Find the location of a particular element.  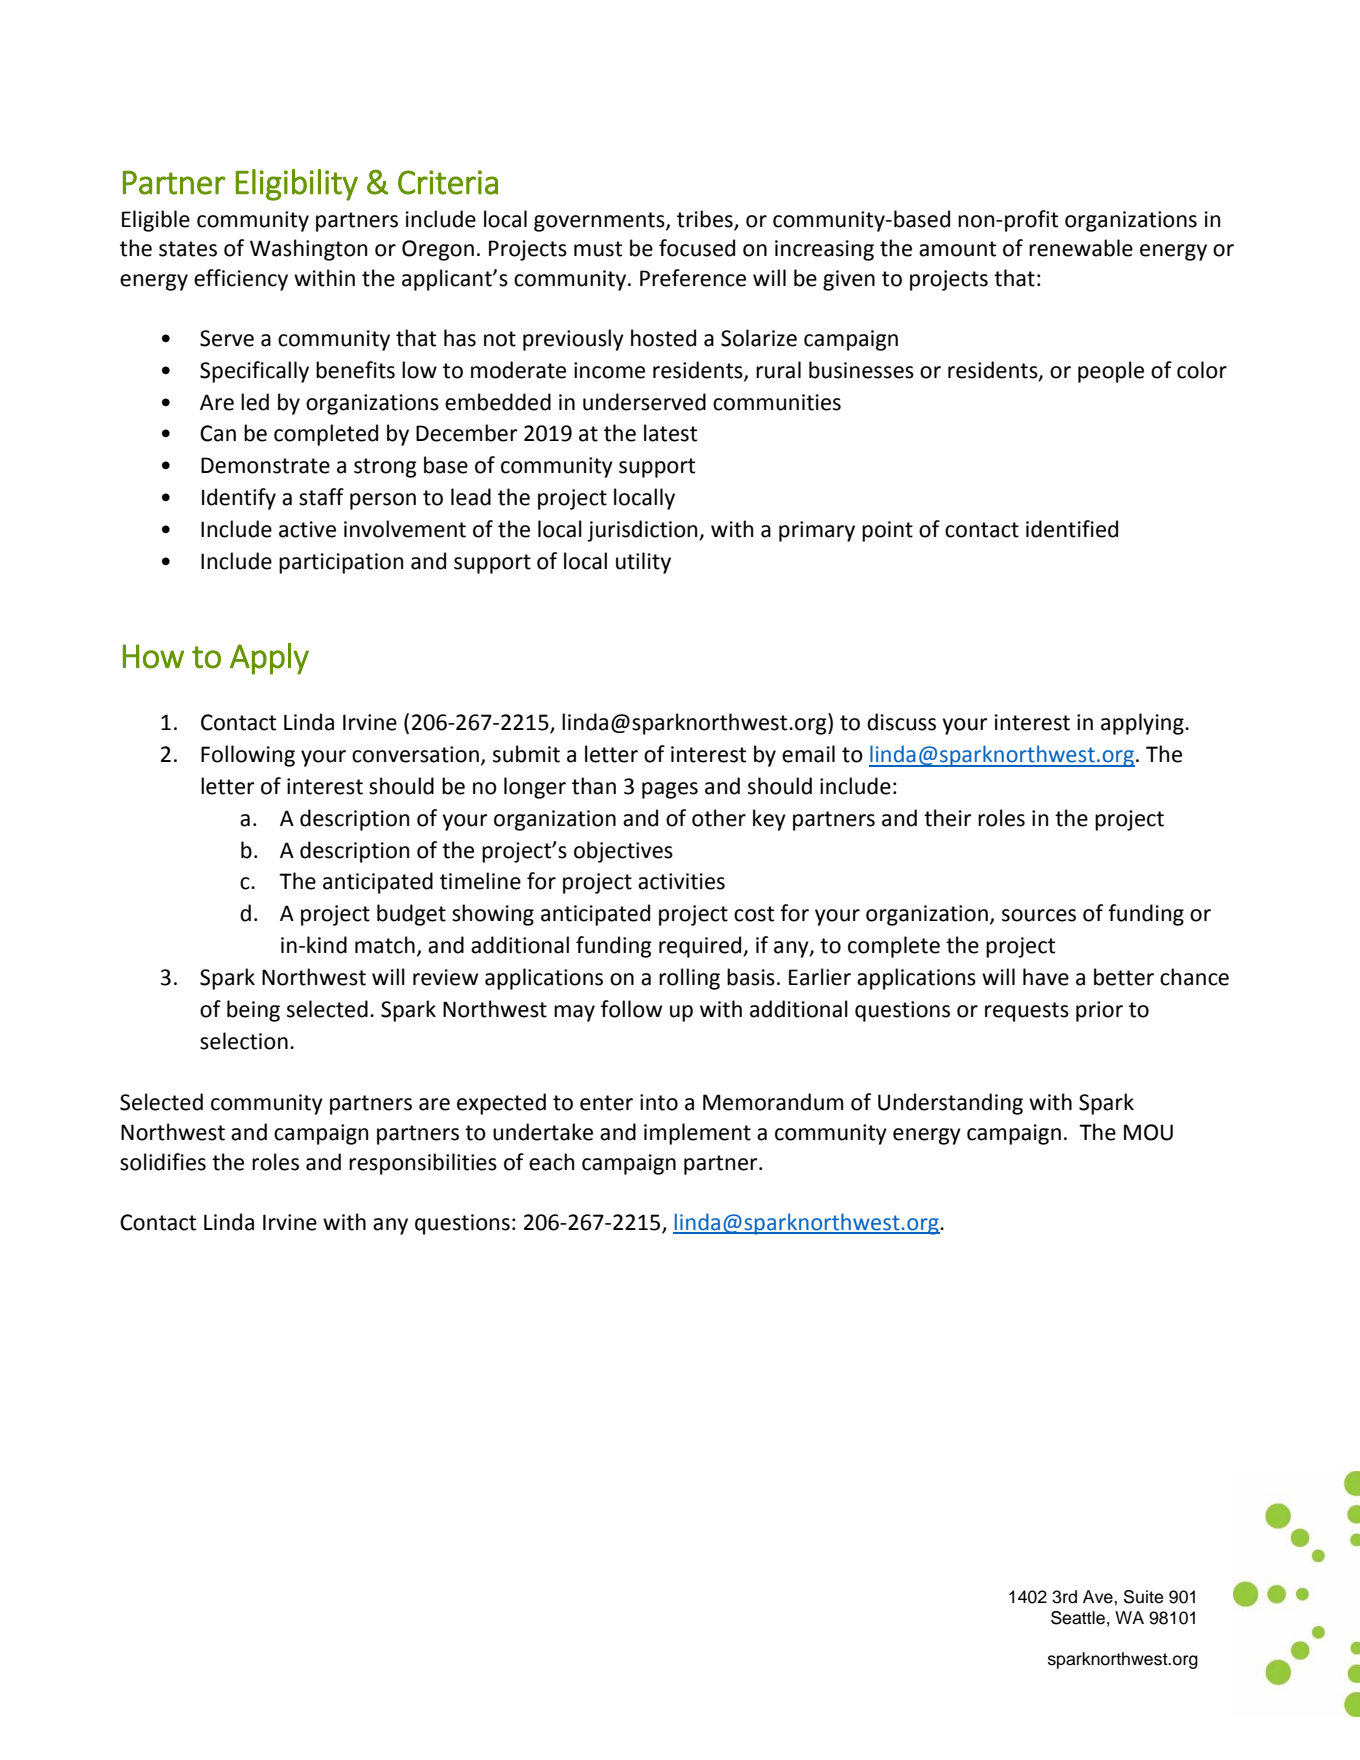

solidifies is located at coordinates (163, 1162).
